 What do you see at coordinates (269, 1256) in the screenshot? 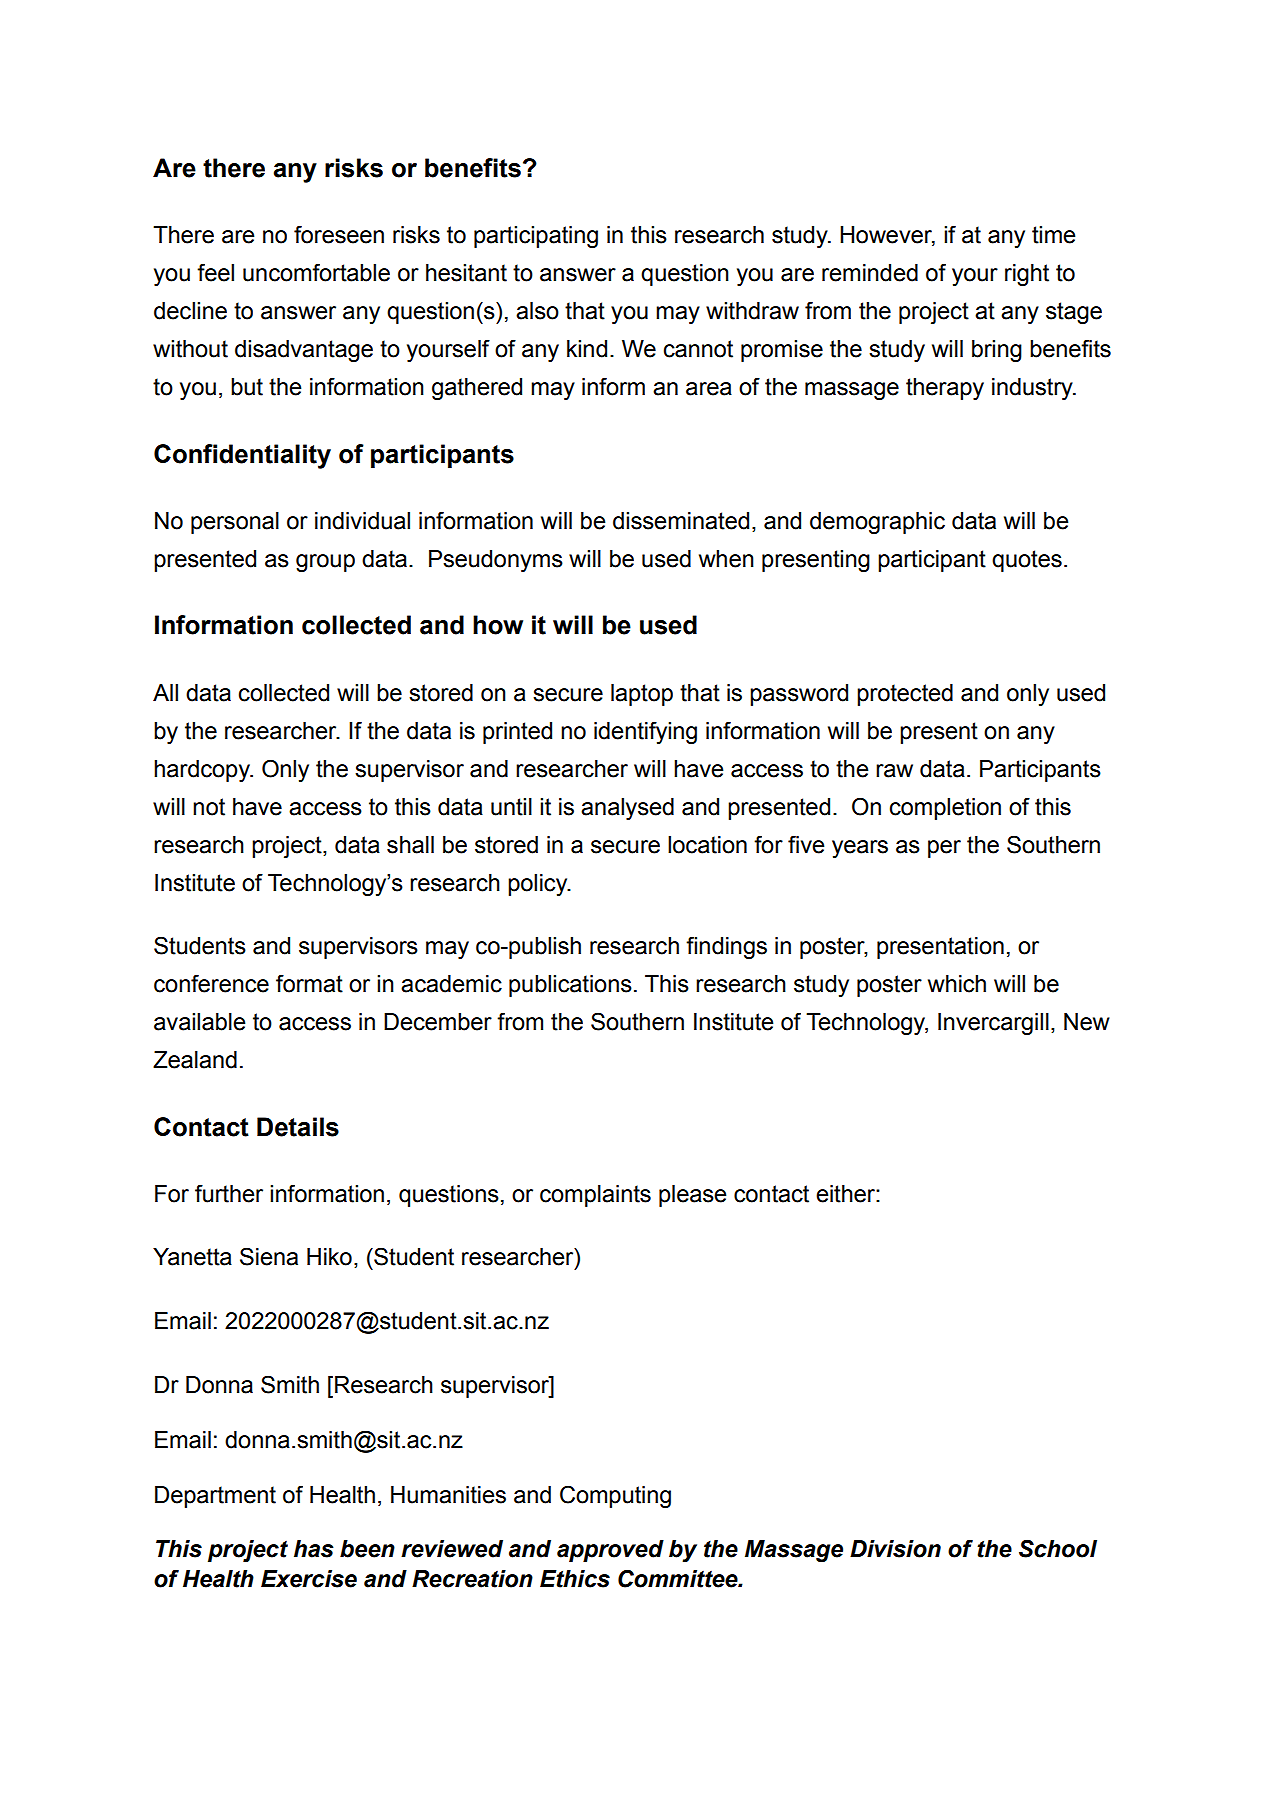
I see `Siena` at bounding box center [269, 1256].
